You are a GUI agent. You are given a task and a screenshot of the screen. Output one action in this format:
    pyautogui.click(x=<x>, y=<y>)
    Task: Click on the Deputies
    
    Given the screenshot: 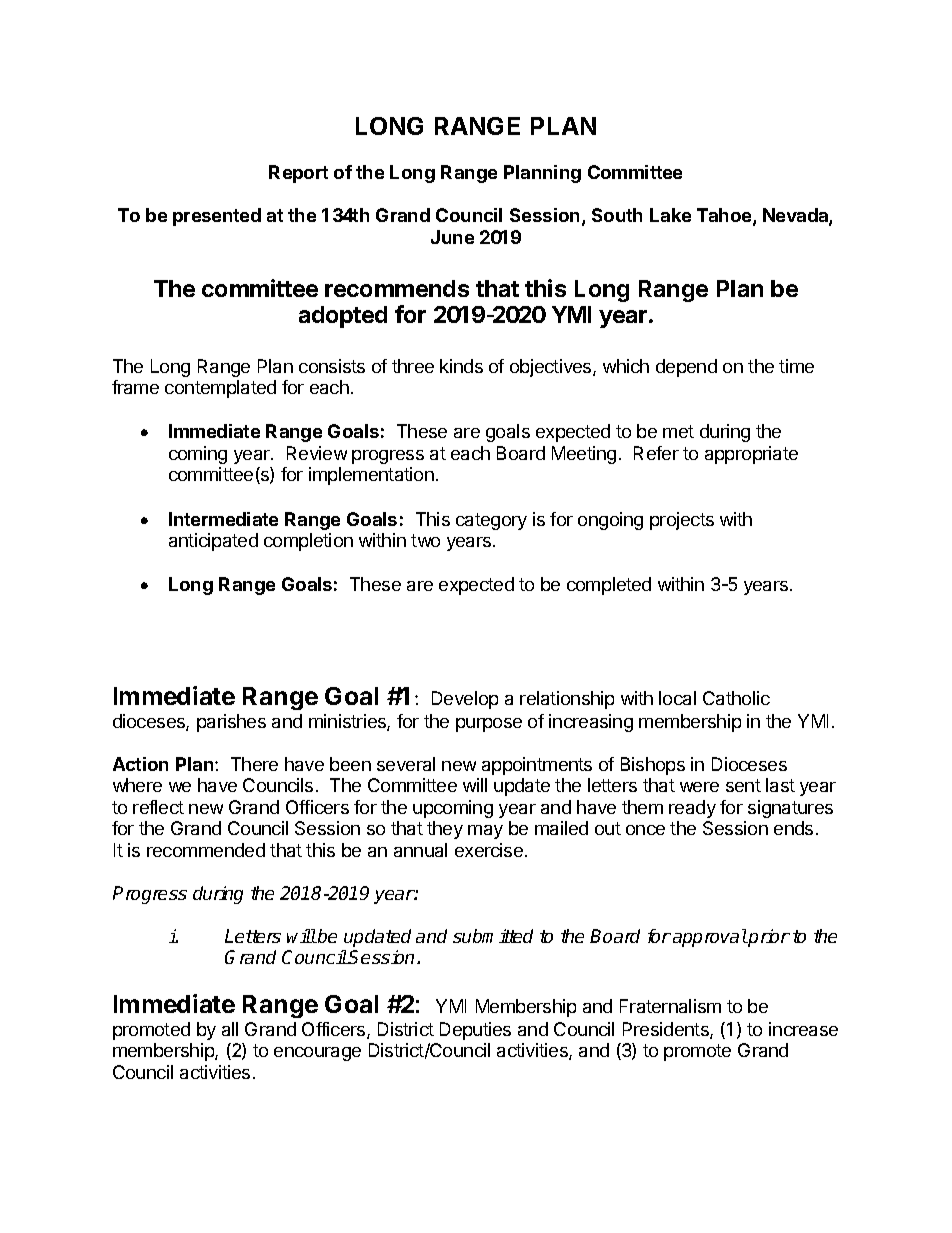 What is the action you would take?
    pyautogui.click(x=475, y=1031)
